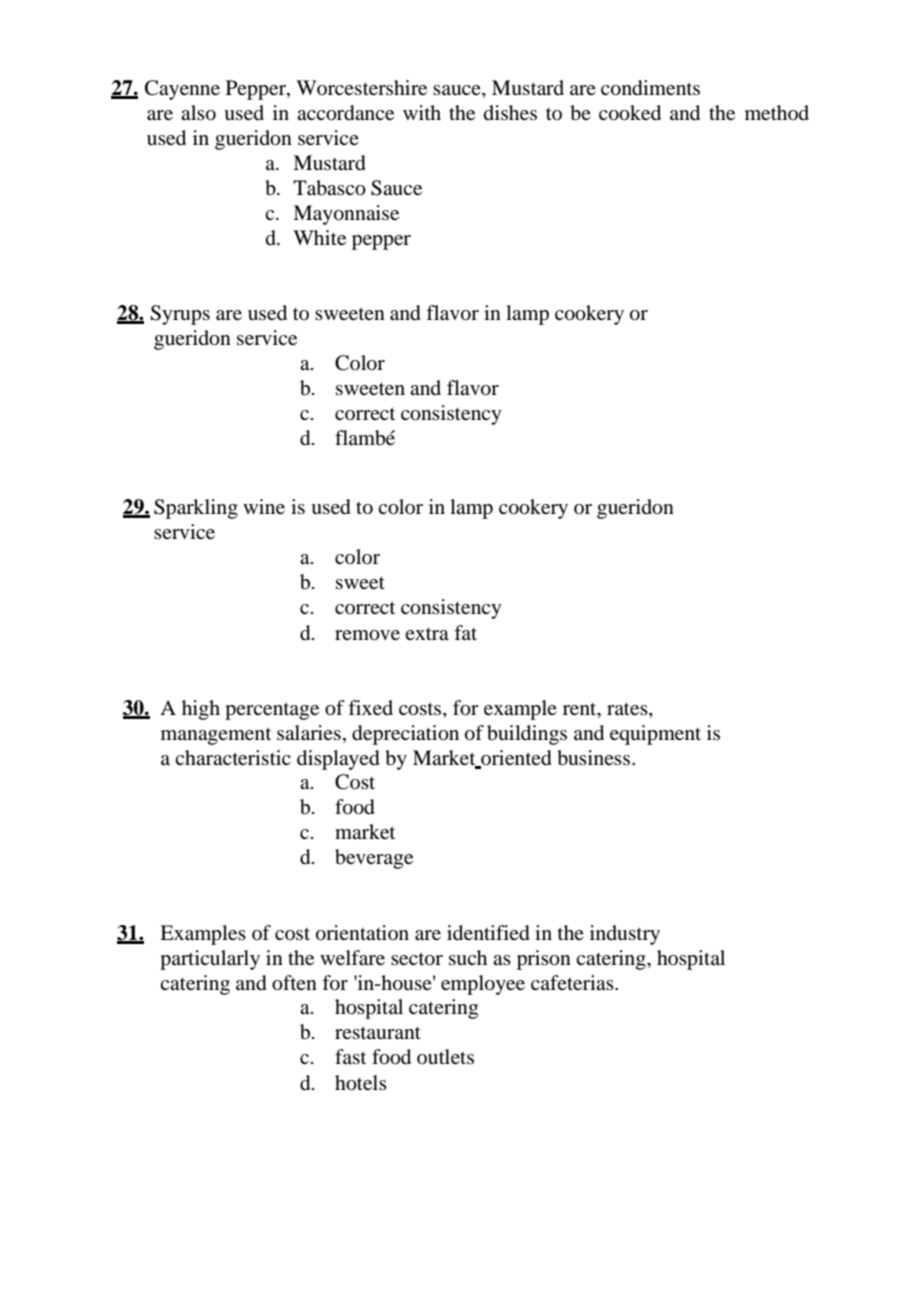 The height and width of the image is (1307, 924). What do you see at coordinates (573, 982) in the image?
I see `cafeterias` at bounding box center [573, 982].
